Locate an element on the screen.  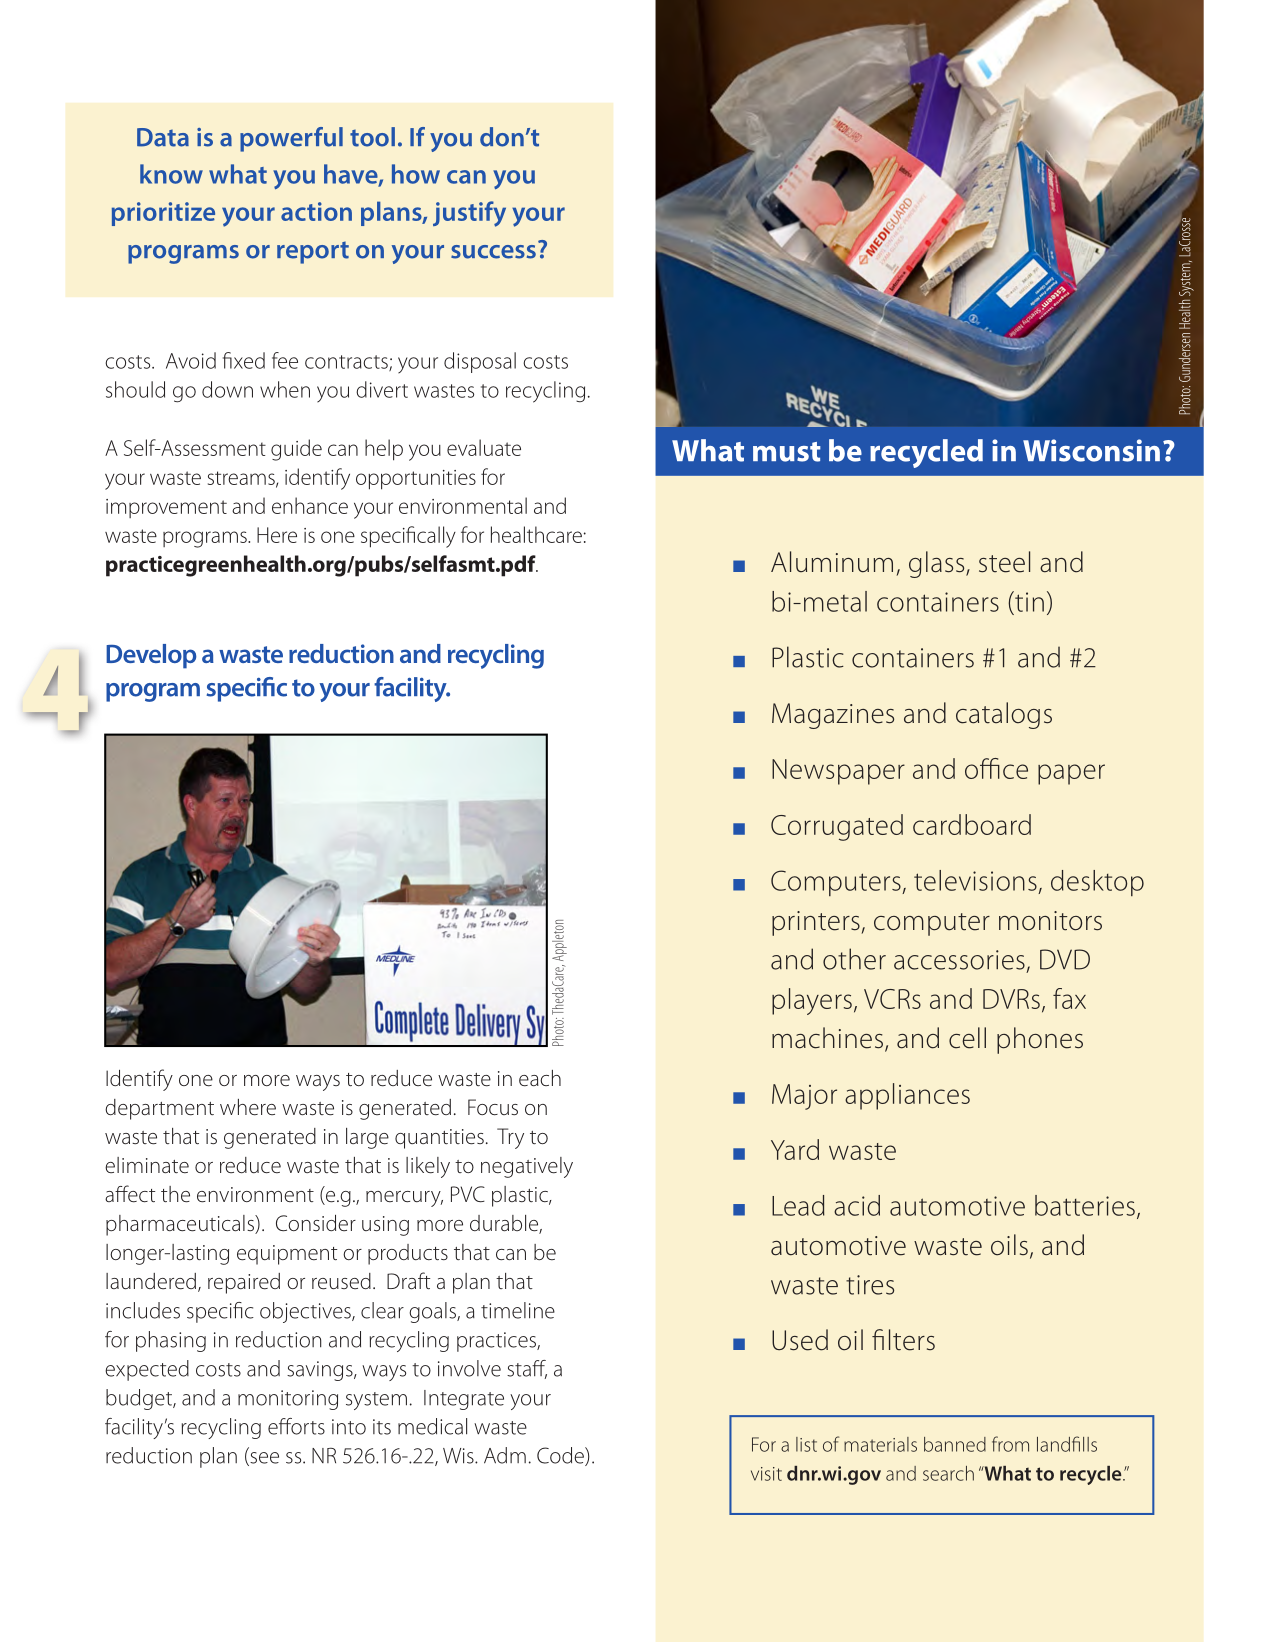
powerful is located at coordinates (291, 139).
